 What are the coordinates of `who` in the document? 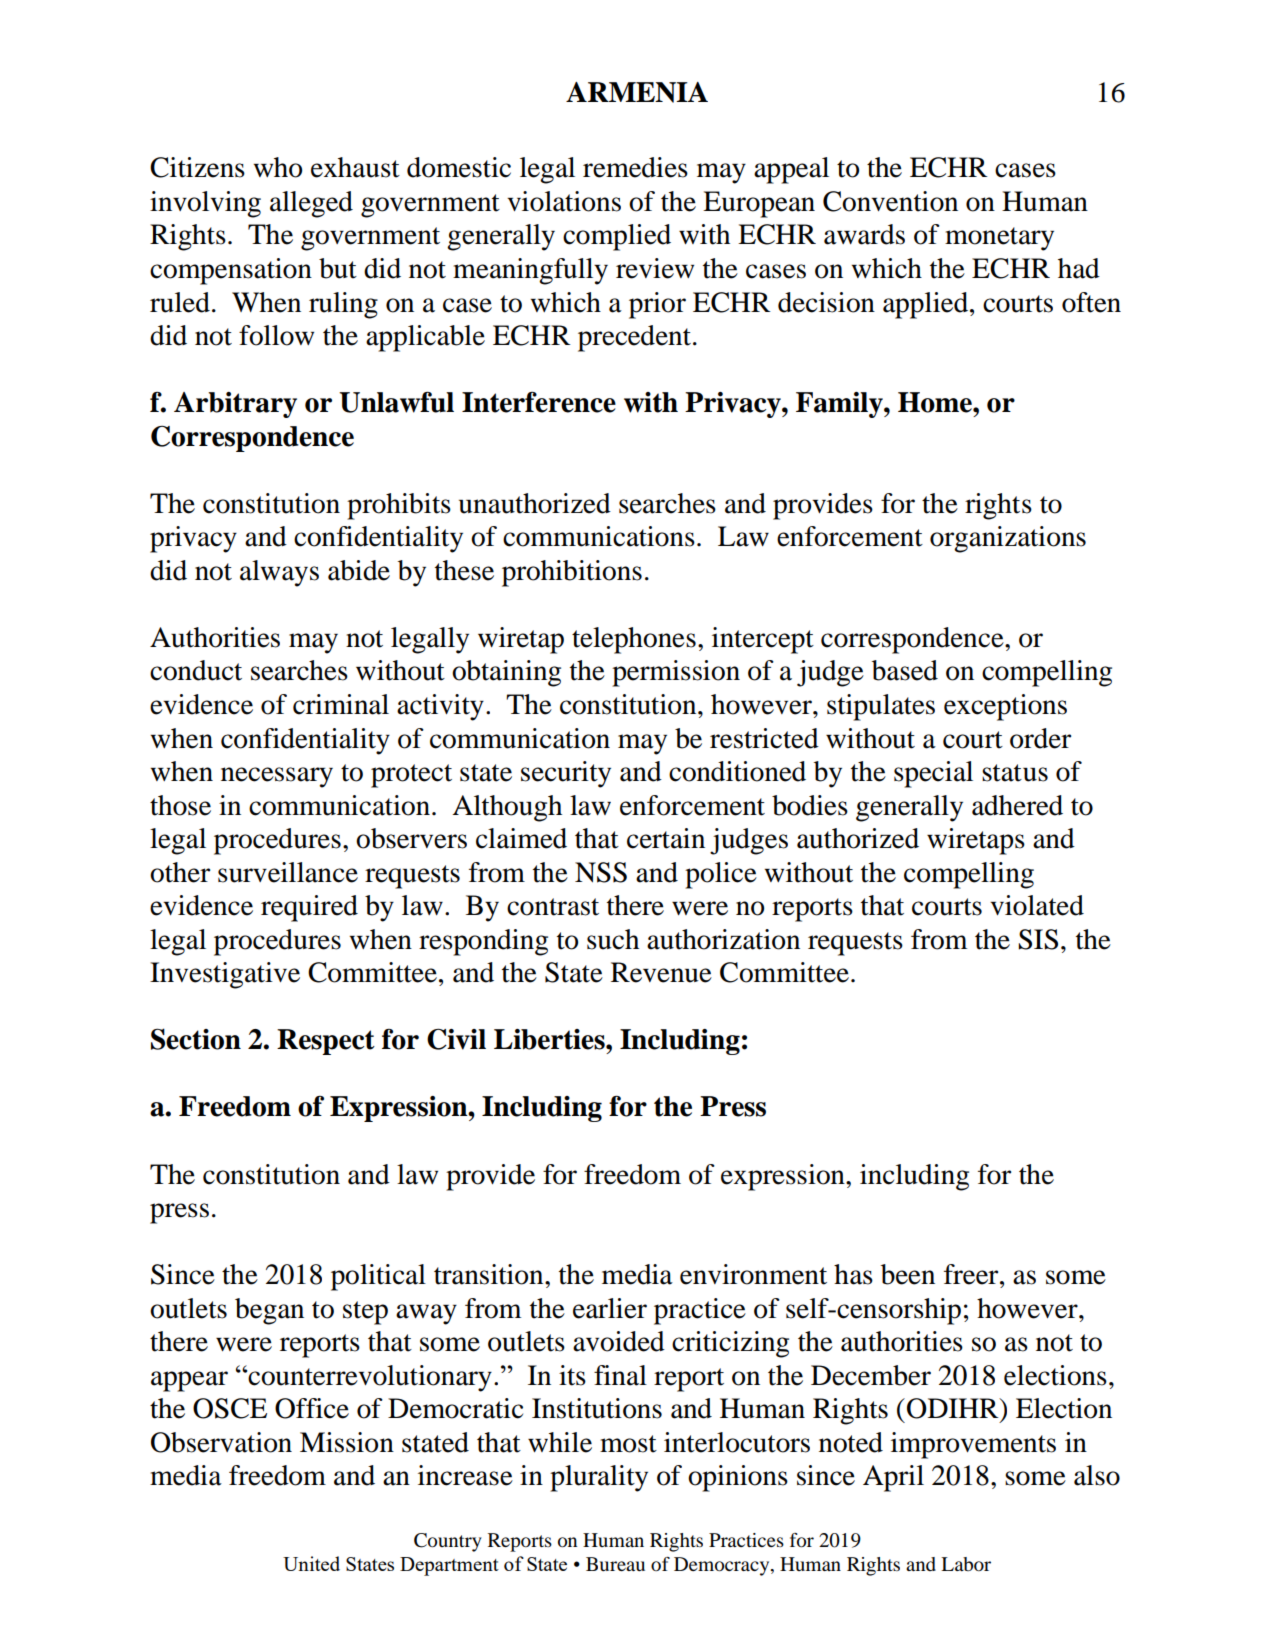 It's located at (278, 167).
